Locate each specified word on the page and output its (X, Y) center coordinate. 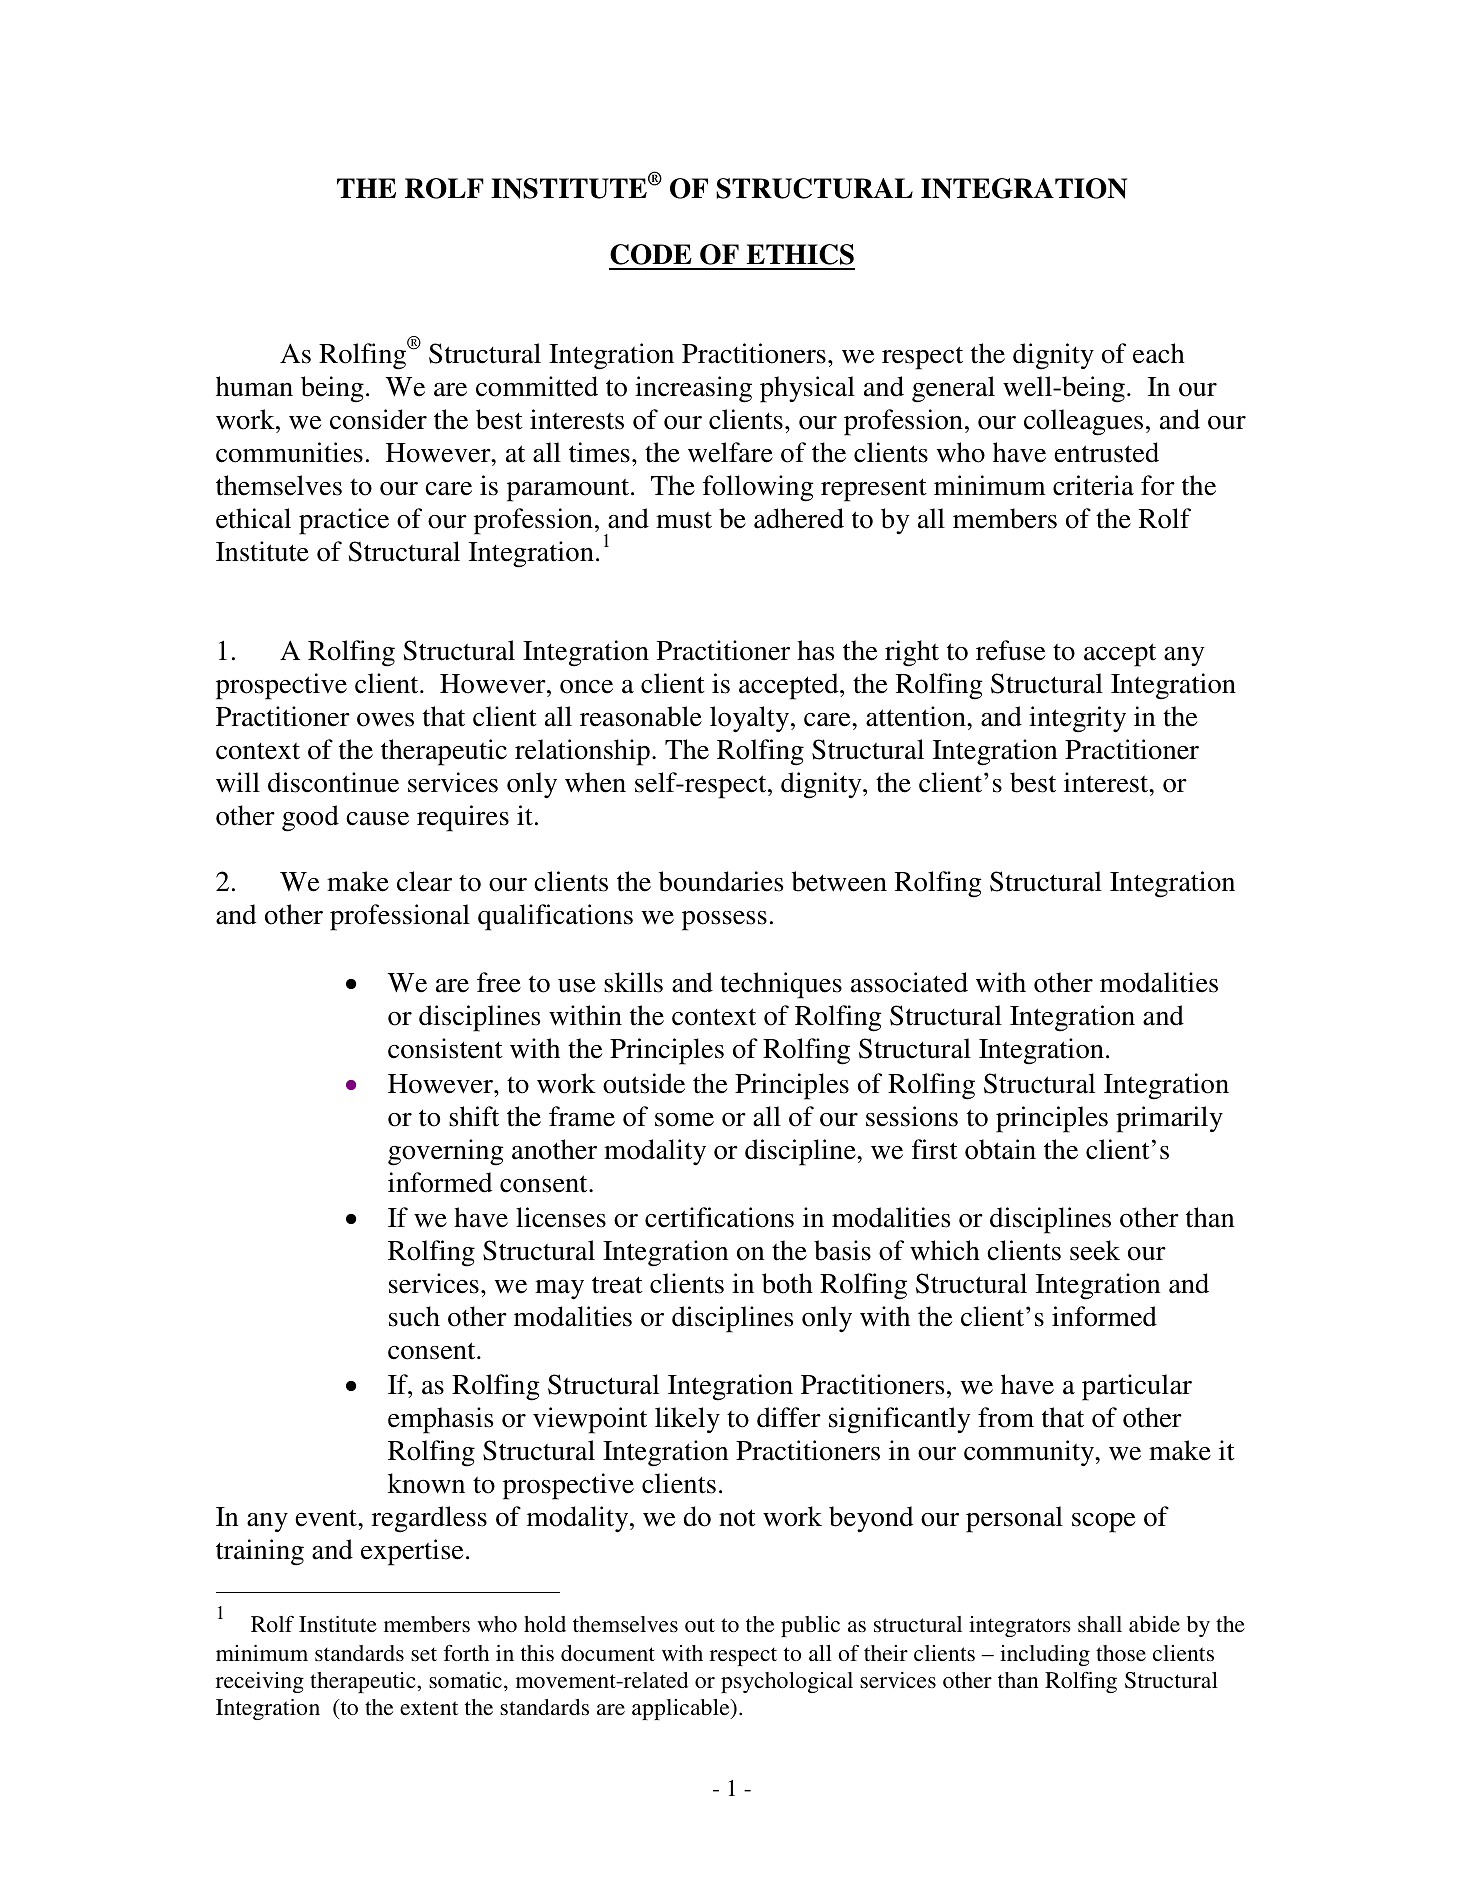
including (1045, 1655)
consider (378, 419)
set (424, 1654)
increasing (693, 389)
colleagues (1083, 422)
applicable (682, 1709)
